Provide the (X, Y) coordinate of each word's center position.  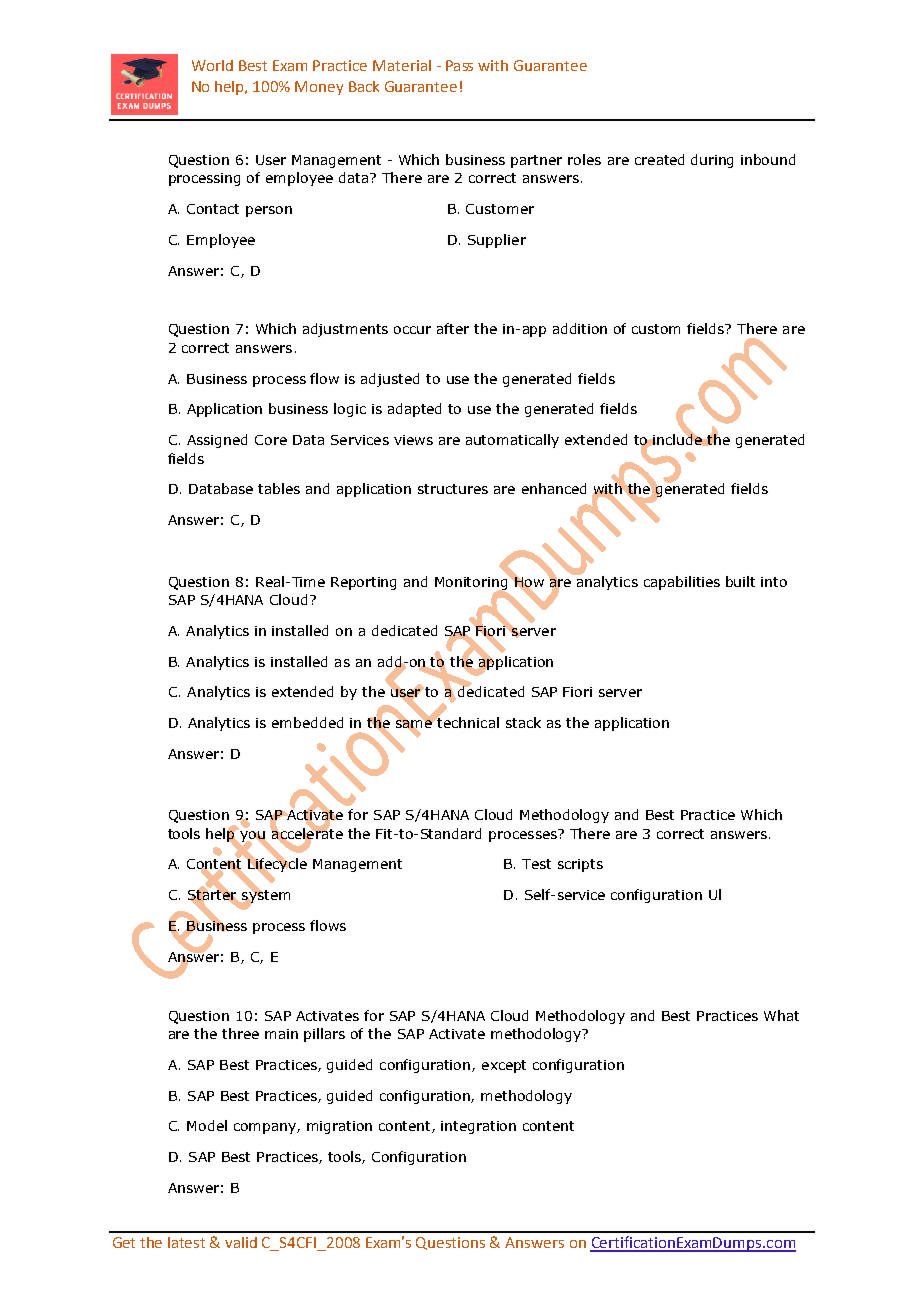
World (212, 65)
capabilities (682, 583)
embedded (307, 722)
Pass (459, 65)
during (712, 161)
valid (241, 1242)
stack (523, 722)
